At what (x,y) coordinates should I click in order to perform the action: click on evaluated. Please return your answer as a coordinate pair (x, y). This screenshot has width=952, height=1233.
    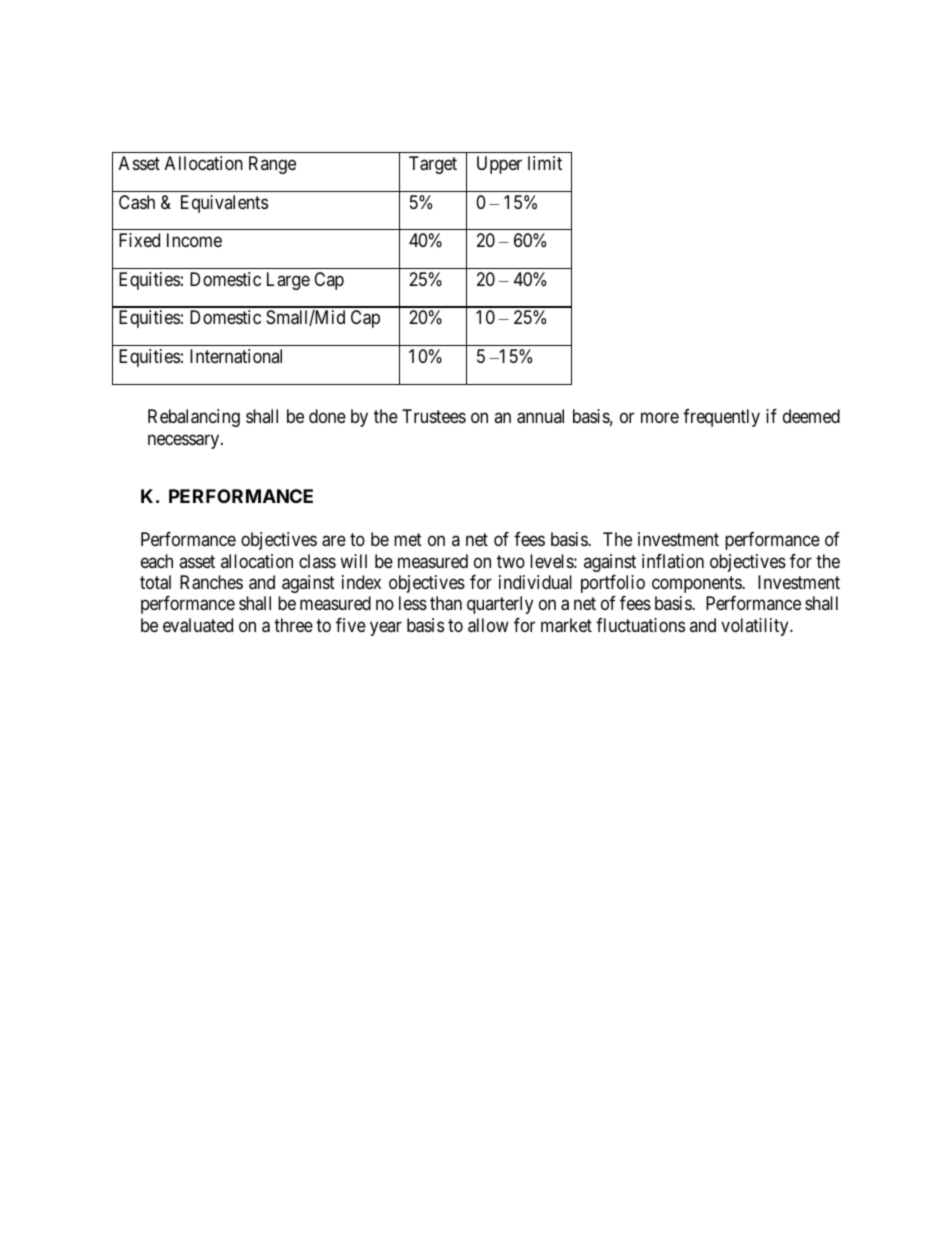
    Looking at the image, I should click on (198, 625).
